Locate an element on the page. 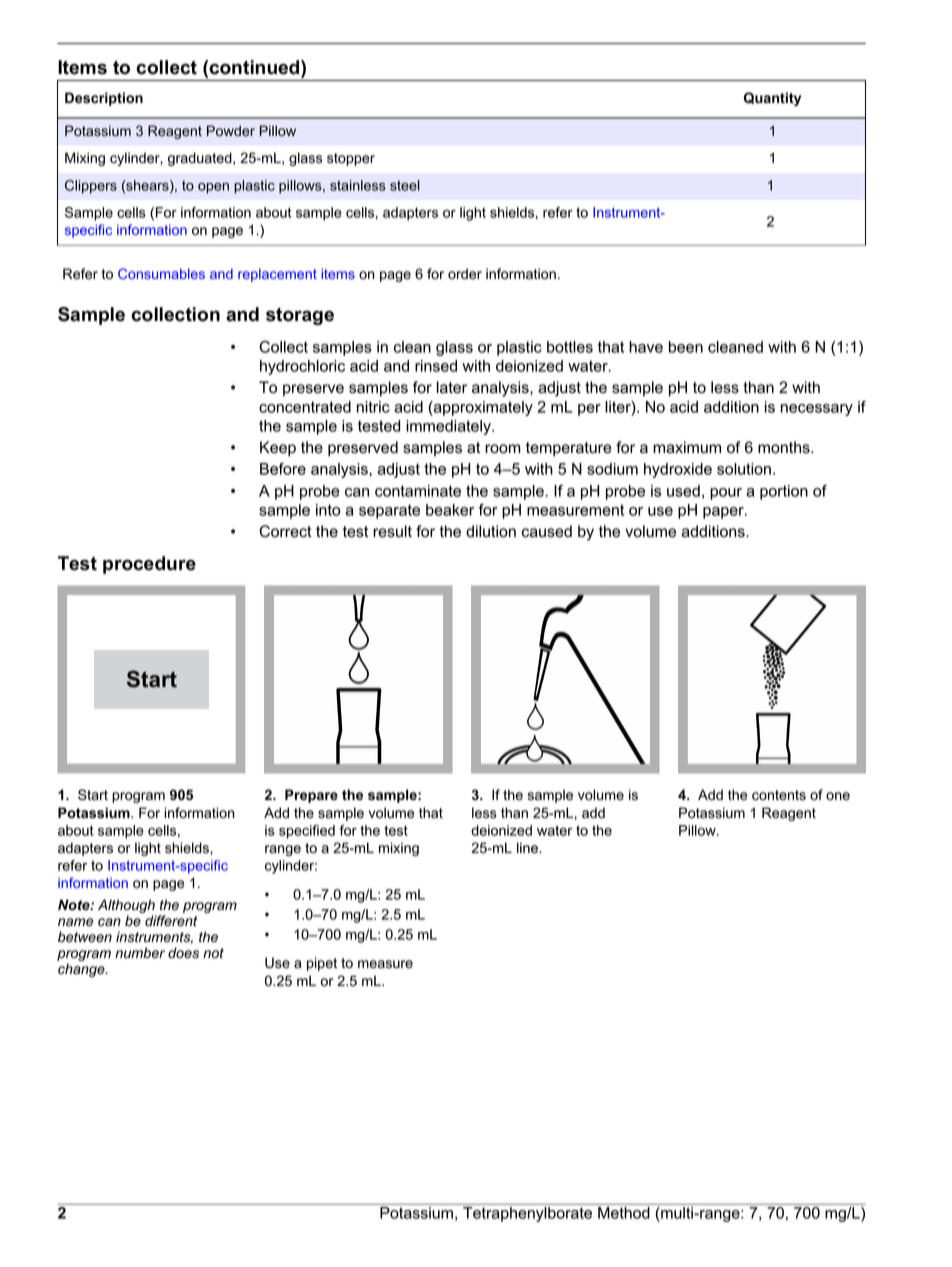 The height and width of the image is (1267, 952). Method is located at coordinates (624, 1213).
